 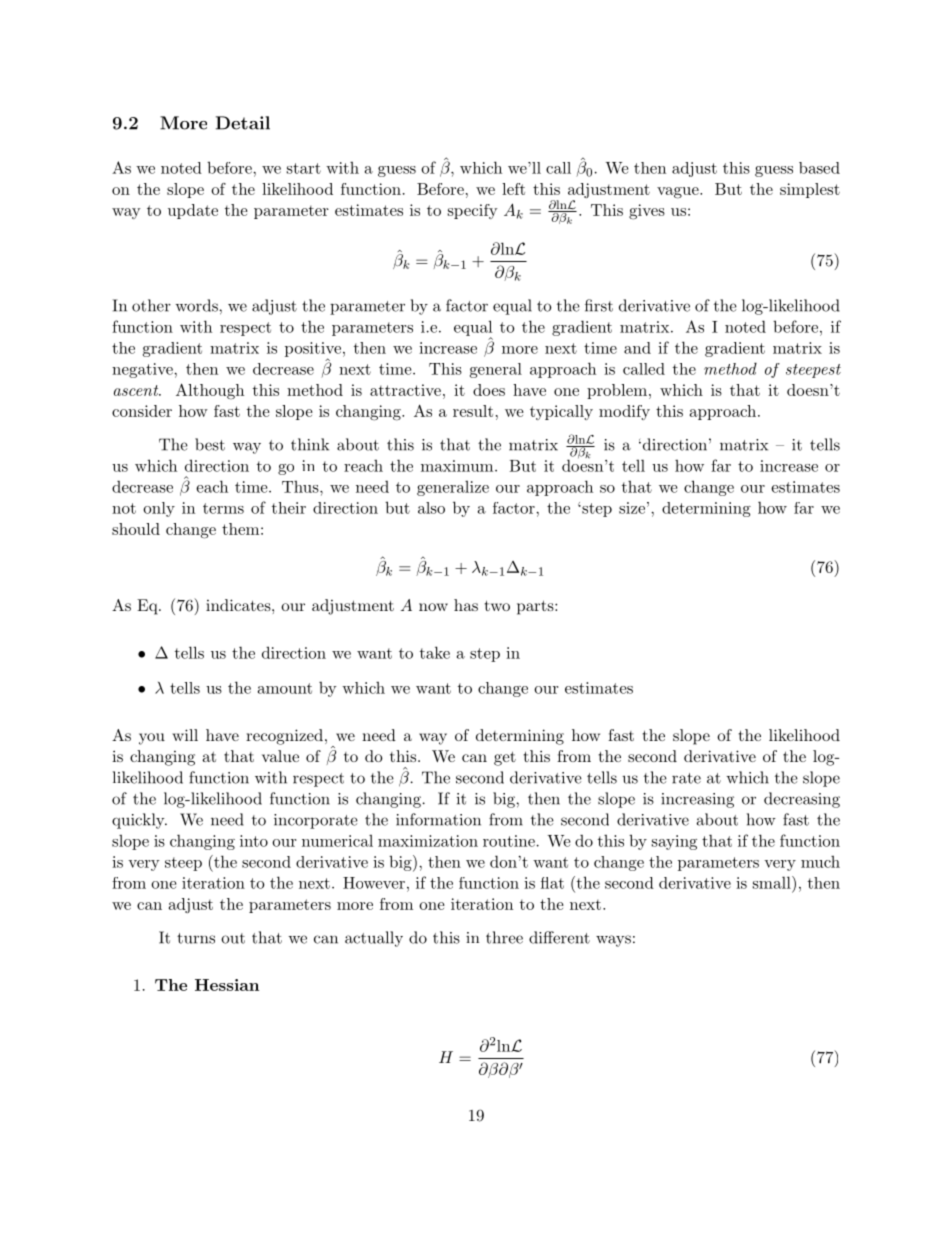 I want to click on will, so click(x=185, y=735).
